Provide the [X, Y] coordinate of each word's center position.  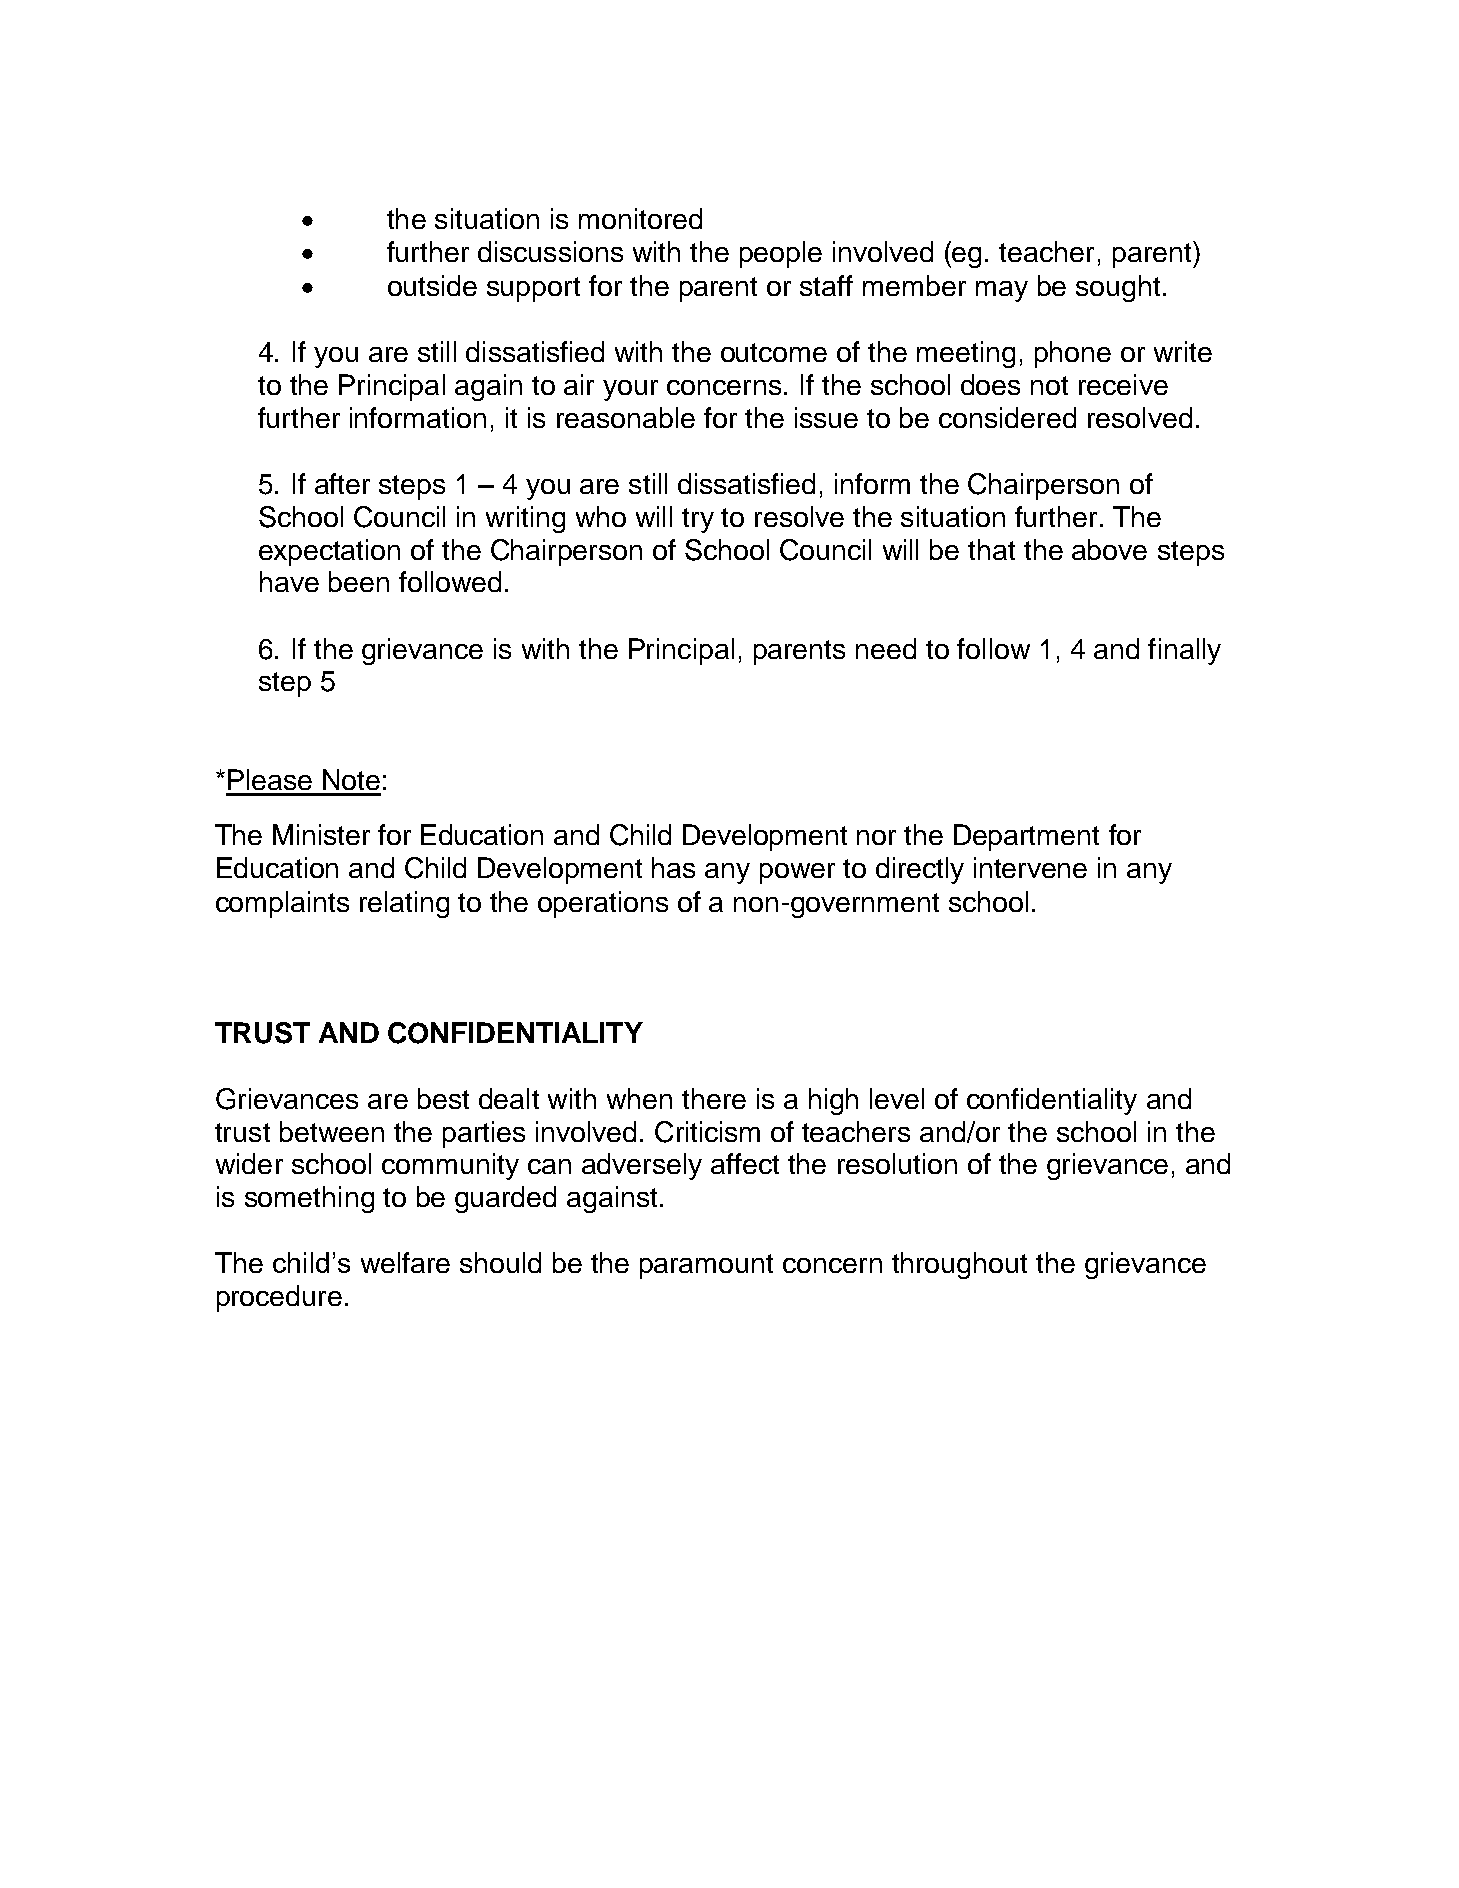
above [1109, 549]
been [359, 581]
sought [1118, 288]
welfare [405, 1262]
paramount [706, 1266]
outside [432, 285]
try [698, 520]
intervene [1030, 867]
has [673, 867]
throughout [959, 1265]
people [781, 254]
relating [404, 904]
